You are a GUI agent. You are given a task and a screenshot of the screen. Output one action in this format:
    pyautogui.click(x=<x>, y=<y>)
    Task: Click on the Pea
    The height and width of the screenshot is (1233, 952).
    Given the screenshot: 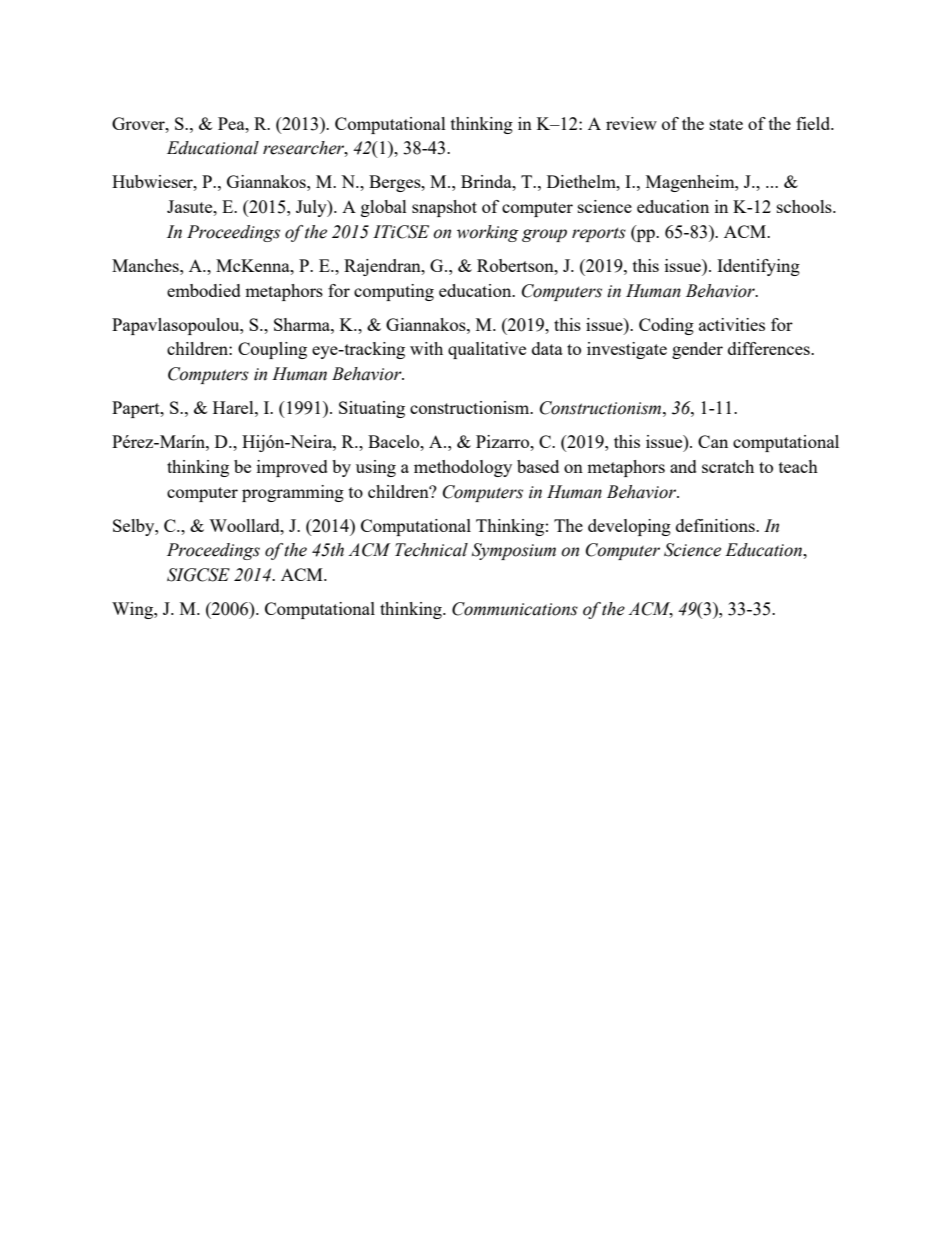 What is the action you would take?
    pyautogui.click(x=232, y=123)
